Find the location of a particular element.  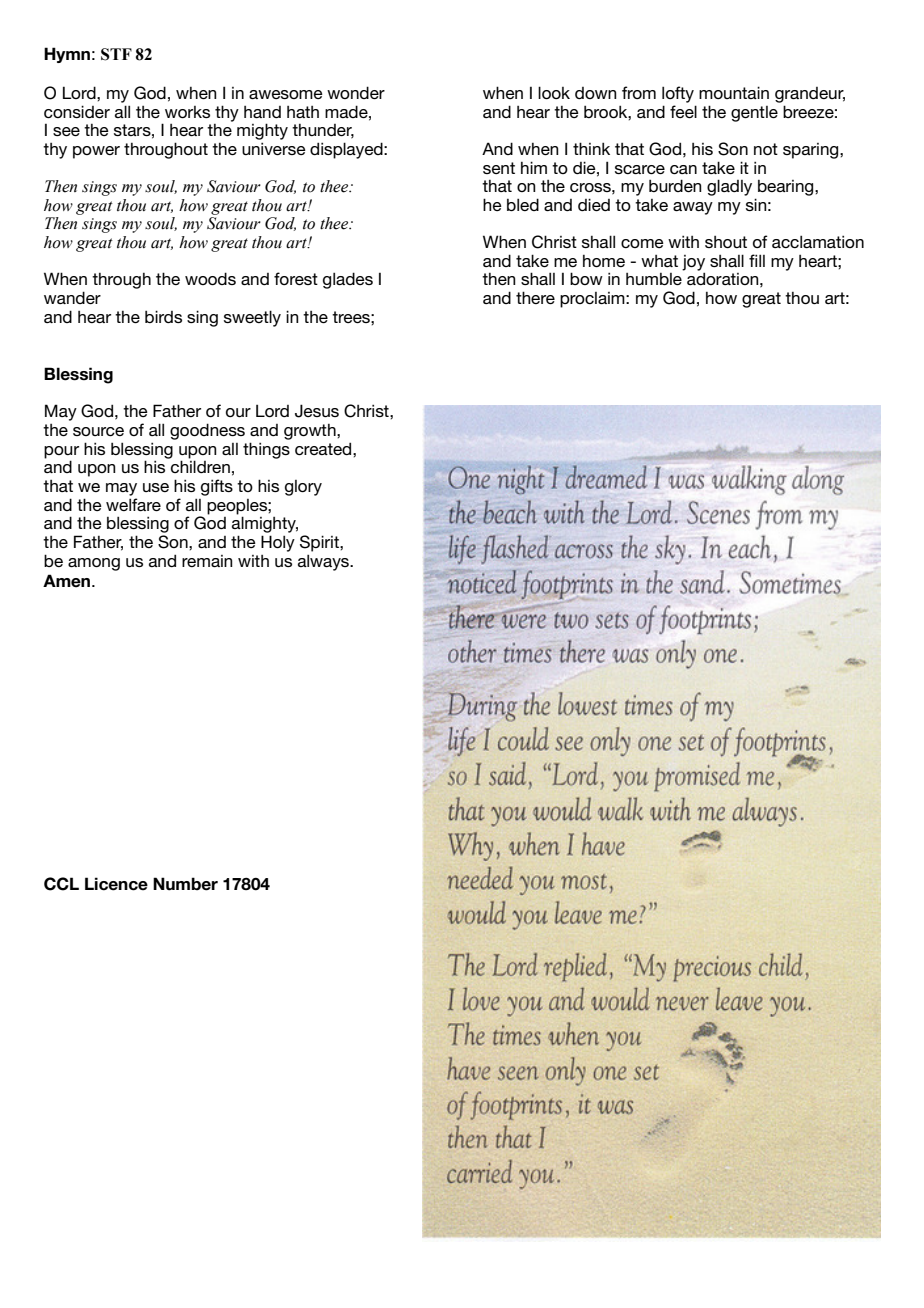

use is located at coordinates (156, 487).
